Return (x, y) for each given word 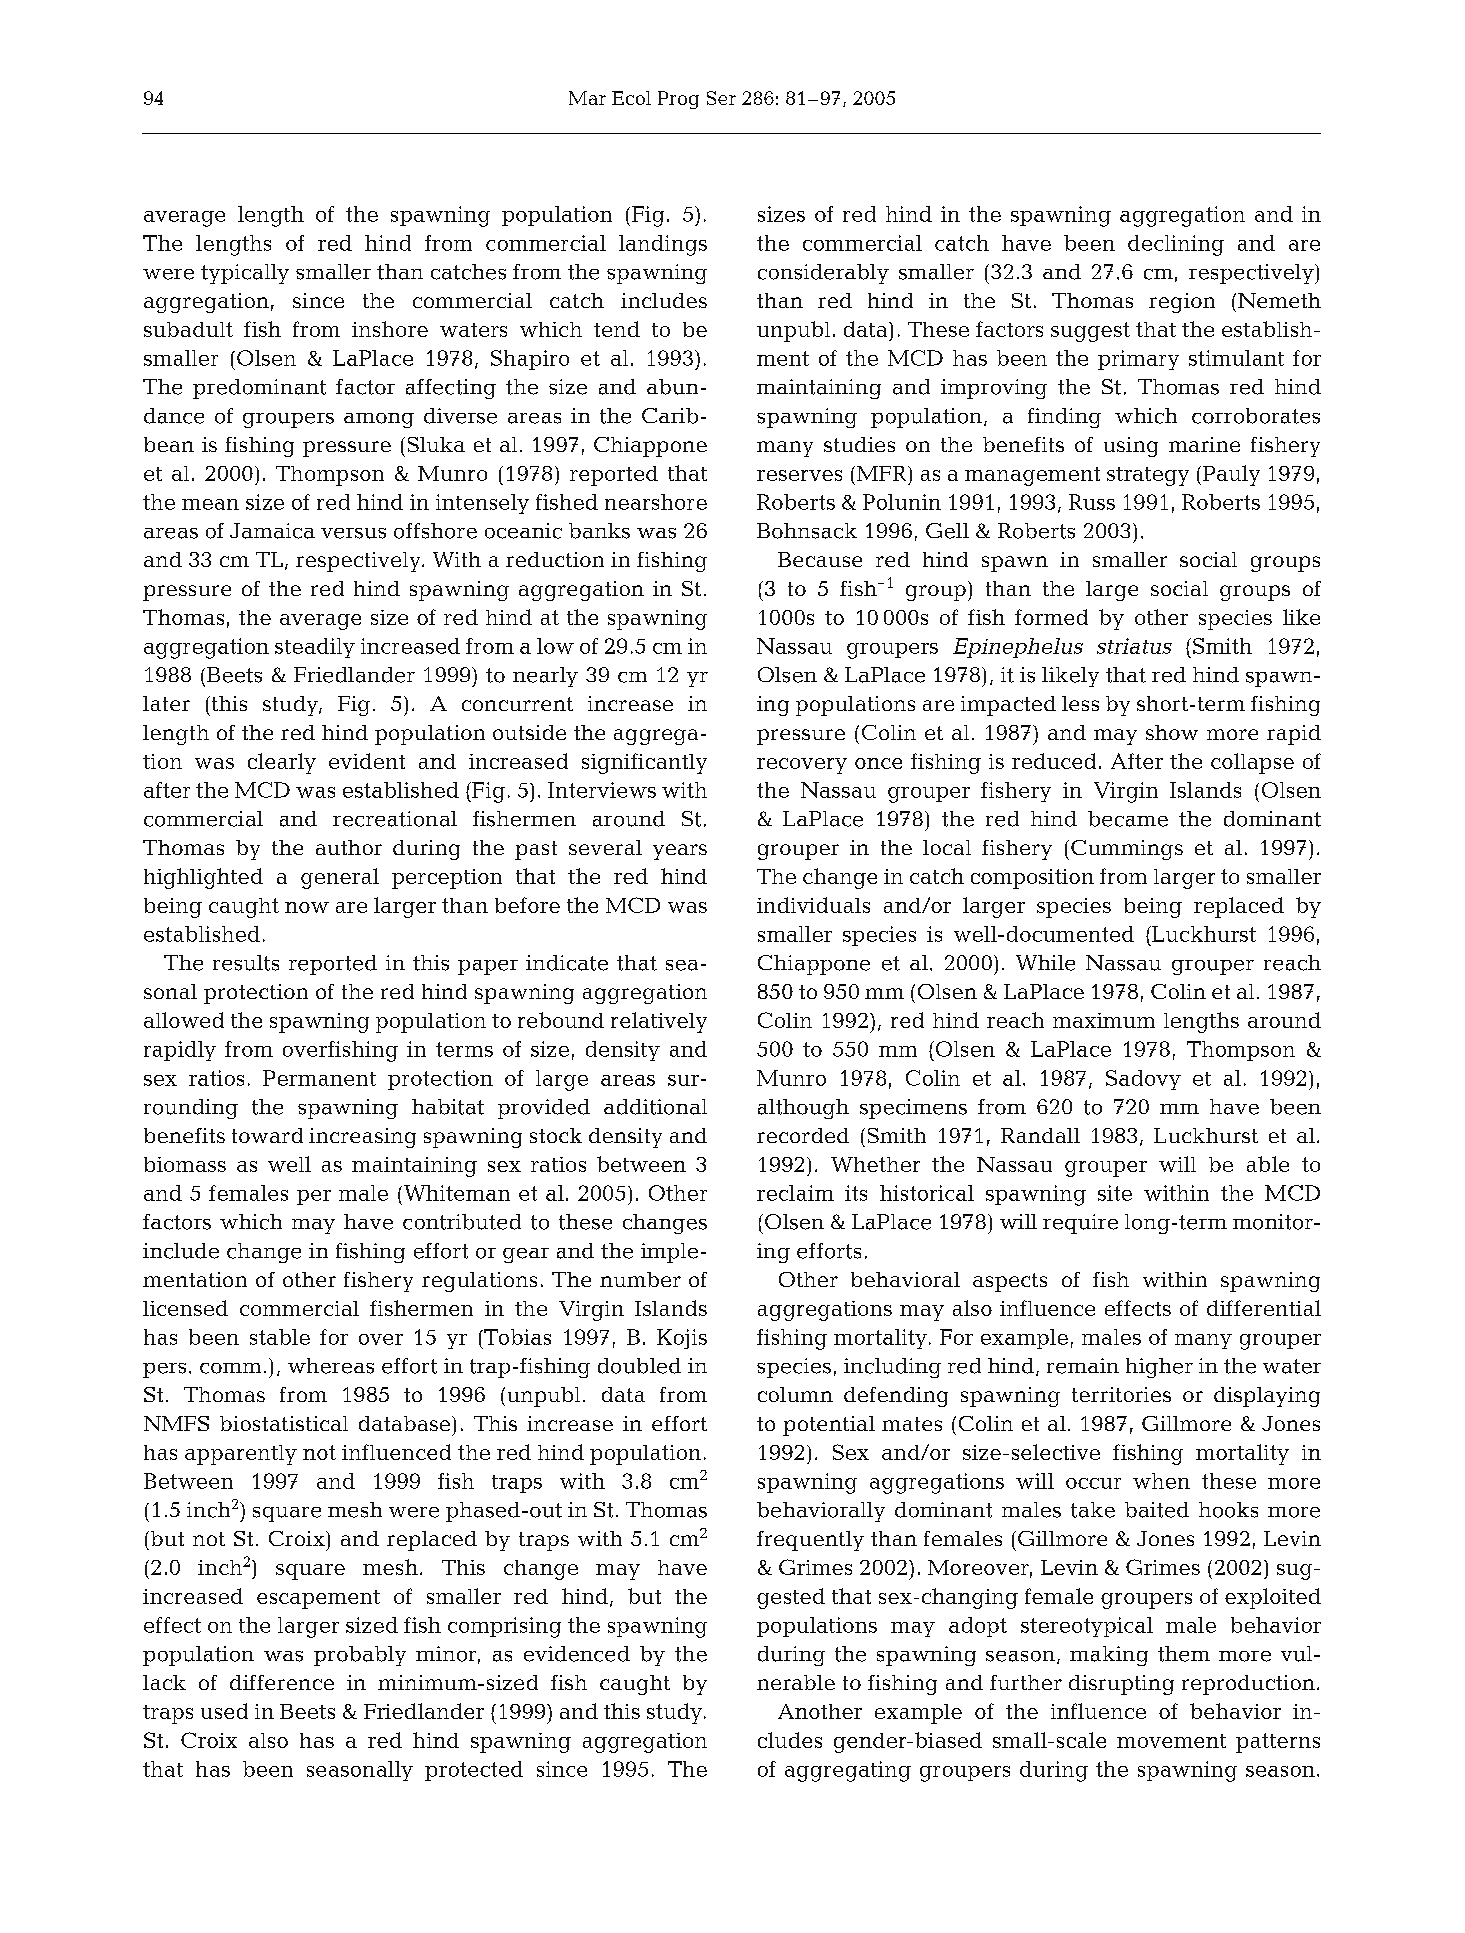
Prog (678, 100)
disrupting (1121, 1685)
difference (282, 1682)
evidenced (577, 1654)
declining (1176, 245)
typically (245, 274)
